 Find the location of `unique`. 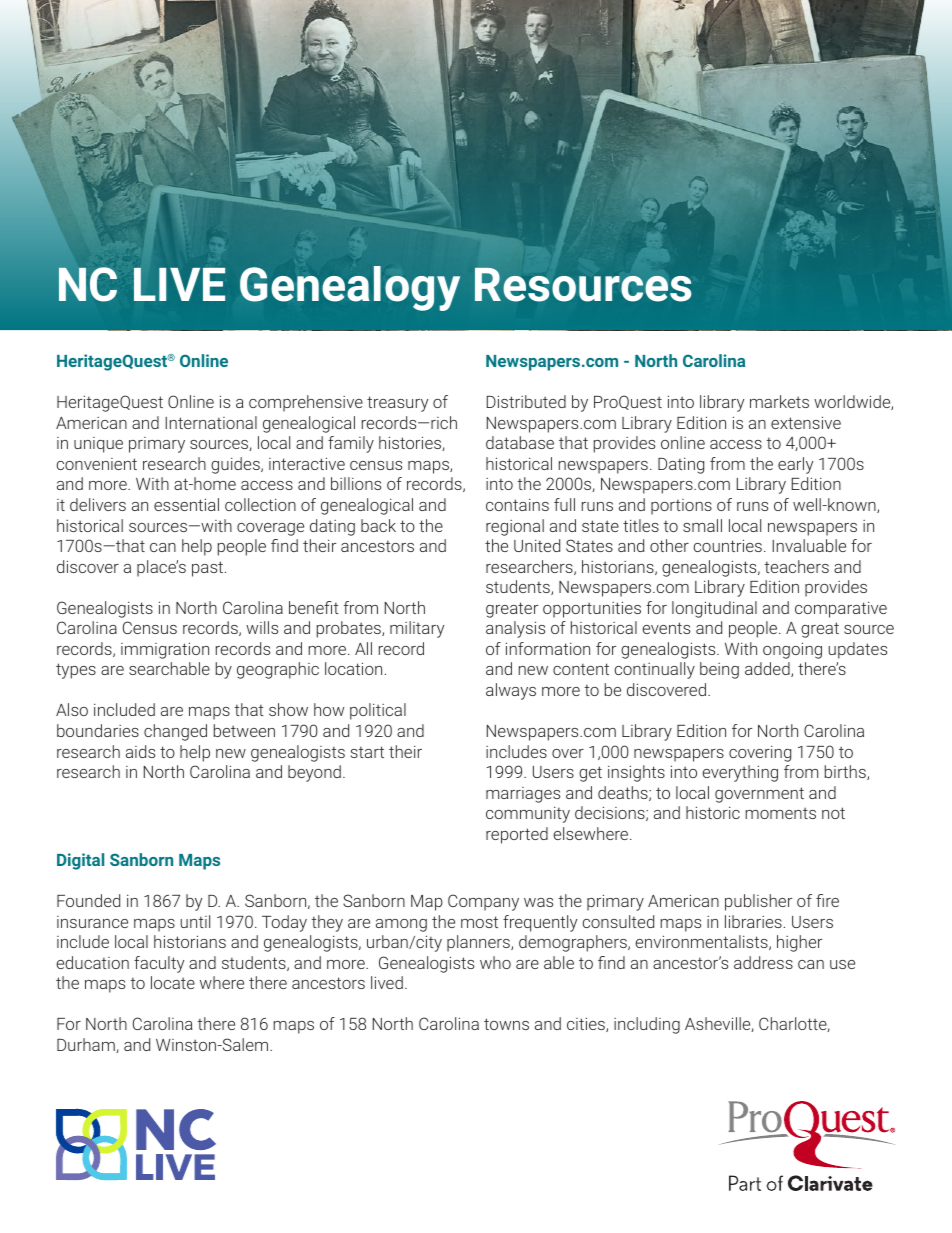

unique is located at coordinates (98, 445).
